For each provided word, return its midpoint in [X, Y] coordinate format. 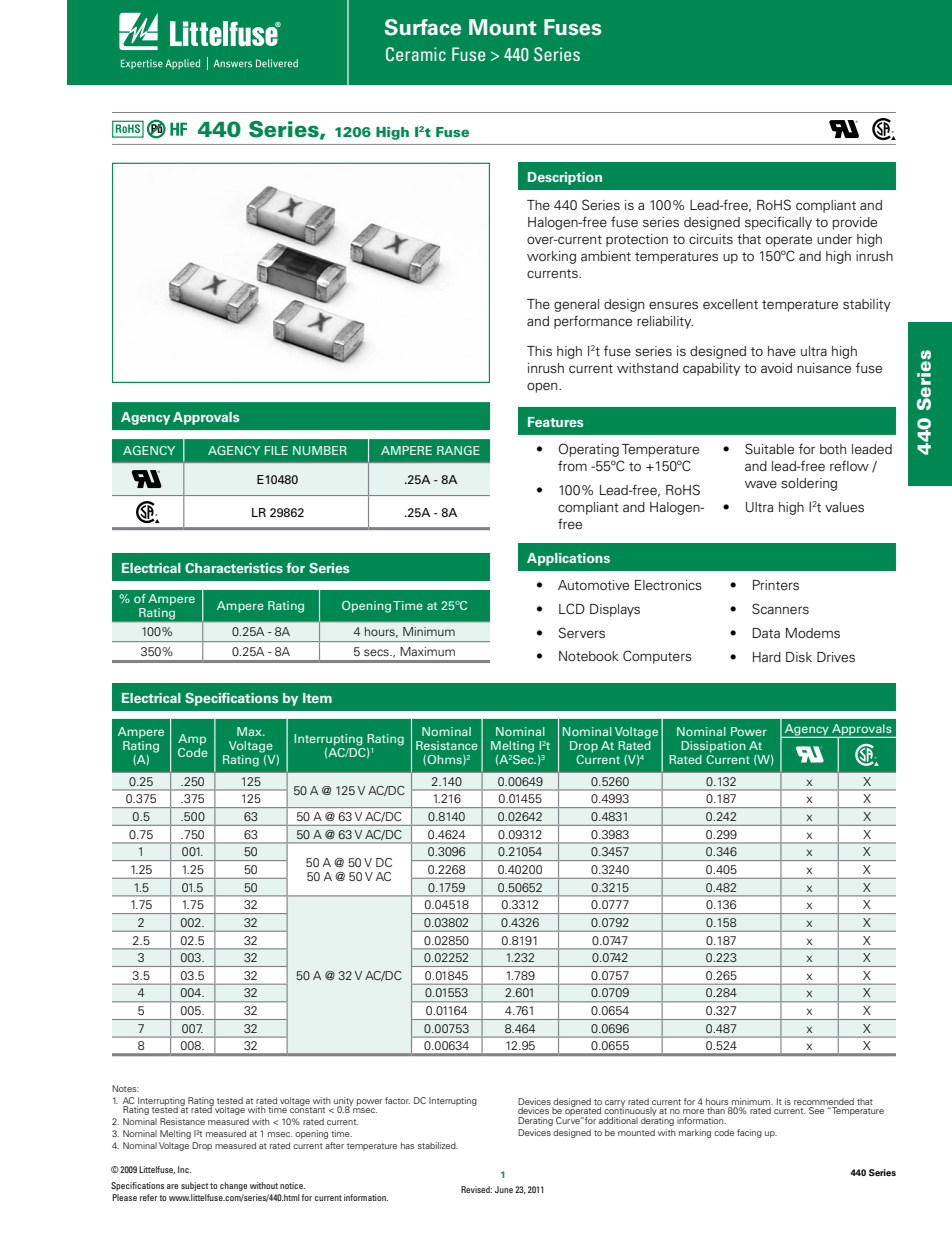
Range [458, 450]
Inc [184, 1169]
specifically [778, 223]
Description [565, 178]
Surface [422, 27]
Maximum [427, 651]
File [276, 450]
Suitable [769, 448]
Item [317, 698]
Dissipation [713, 747]
